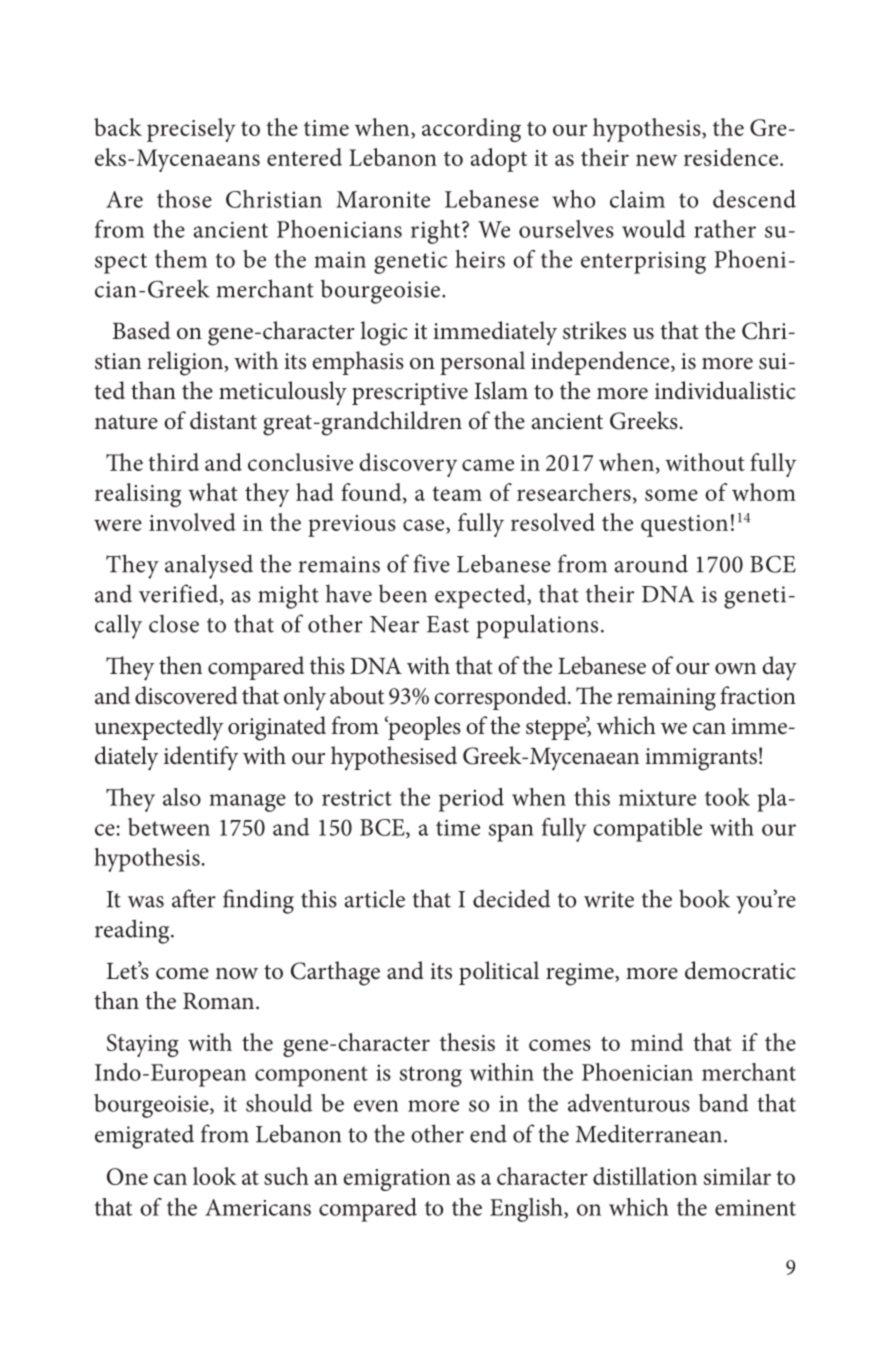 Image resolution: width=896 pixels, height=1345 pixels. What do you see at coordinates (737, 1176) in the screenshot?
I see `similar` at bounding box center [737, 1176].
